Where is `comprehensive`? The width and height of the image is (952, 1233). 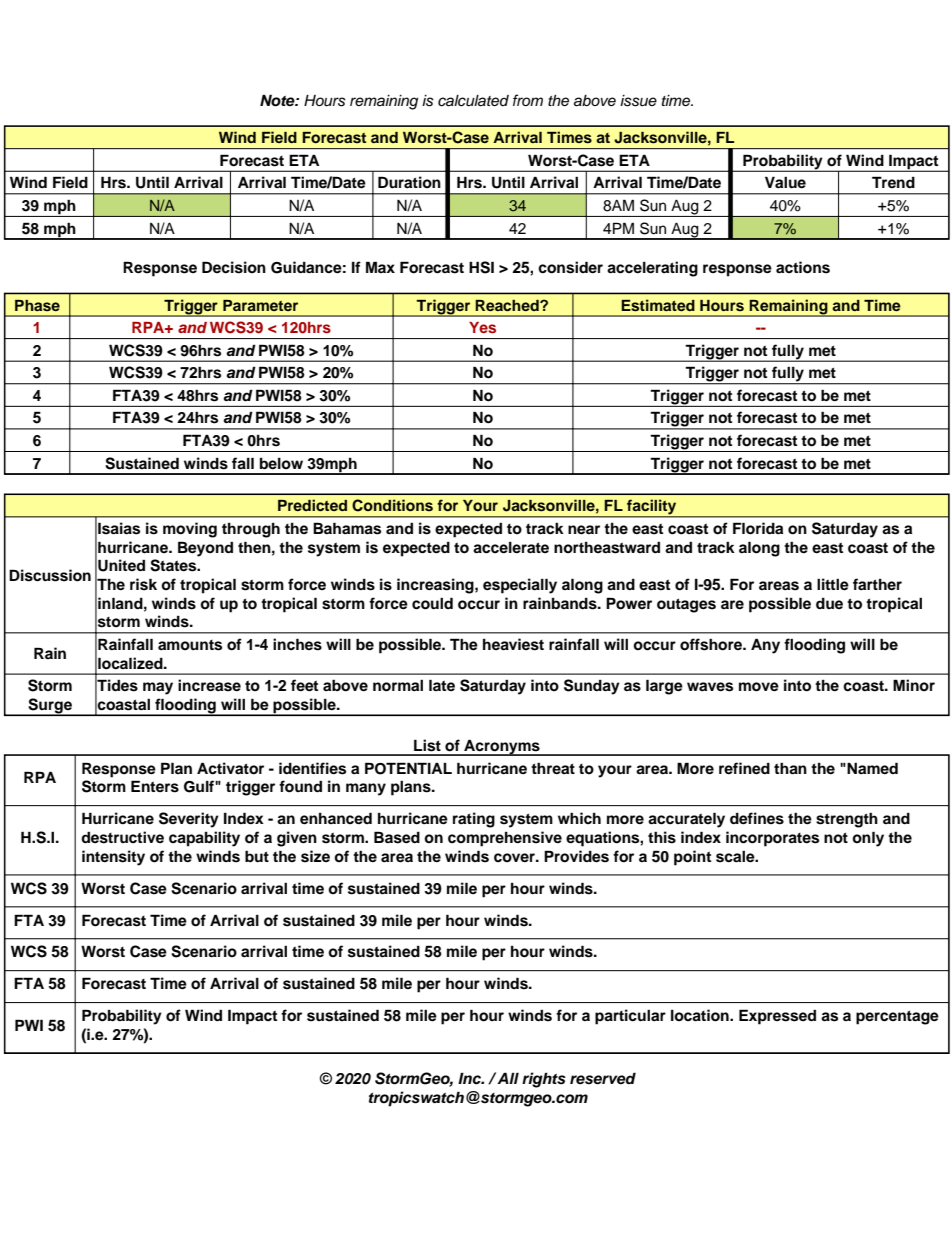
comprehensive is located at coordinates (505, 839).
